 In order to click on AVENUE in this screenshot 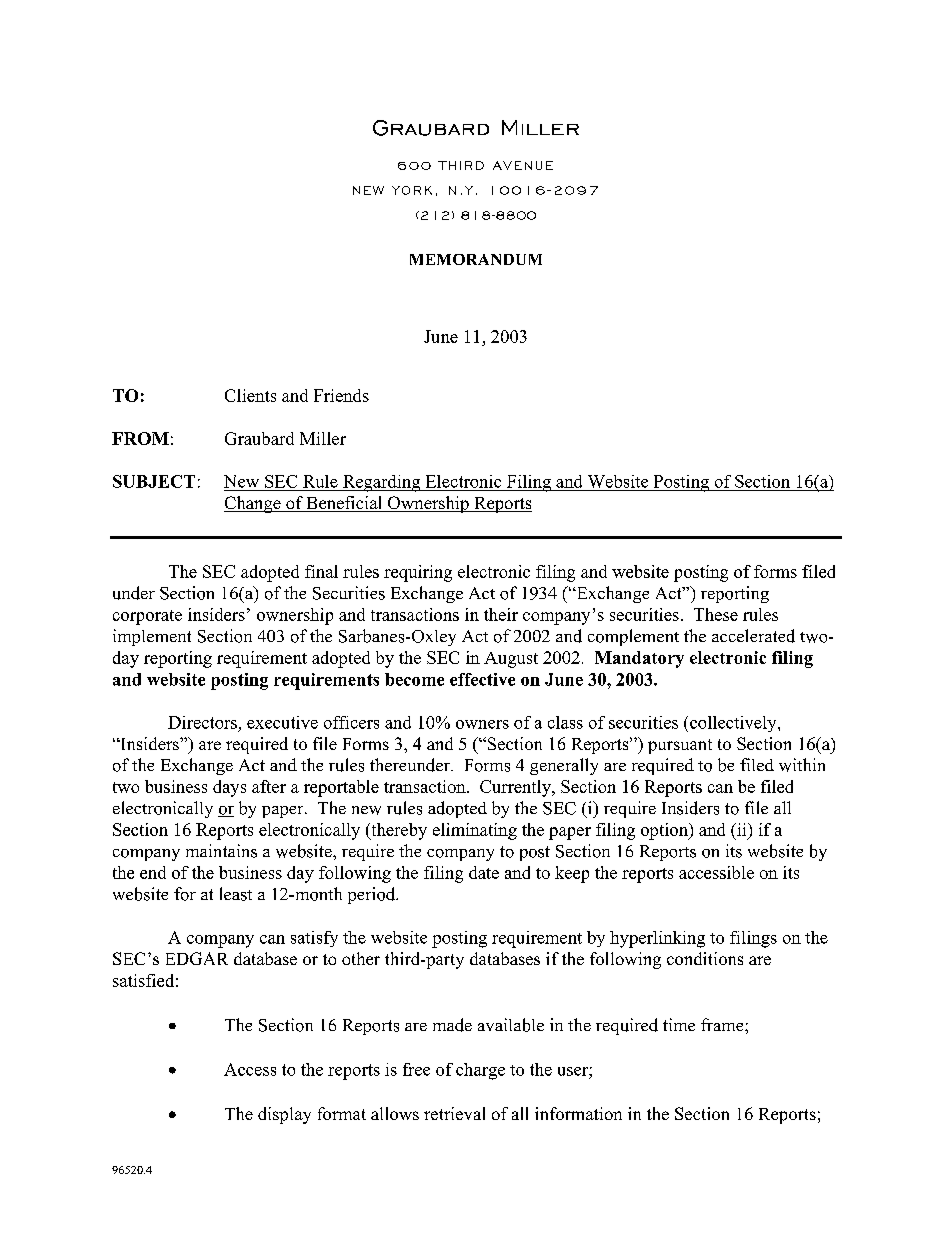, I will do `click(523, 165)`.
